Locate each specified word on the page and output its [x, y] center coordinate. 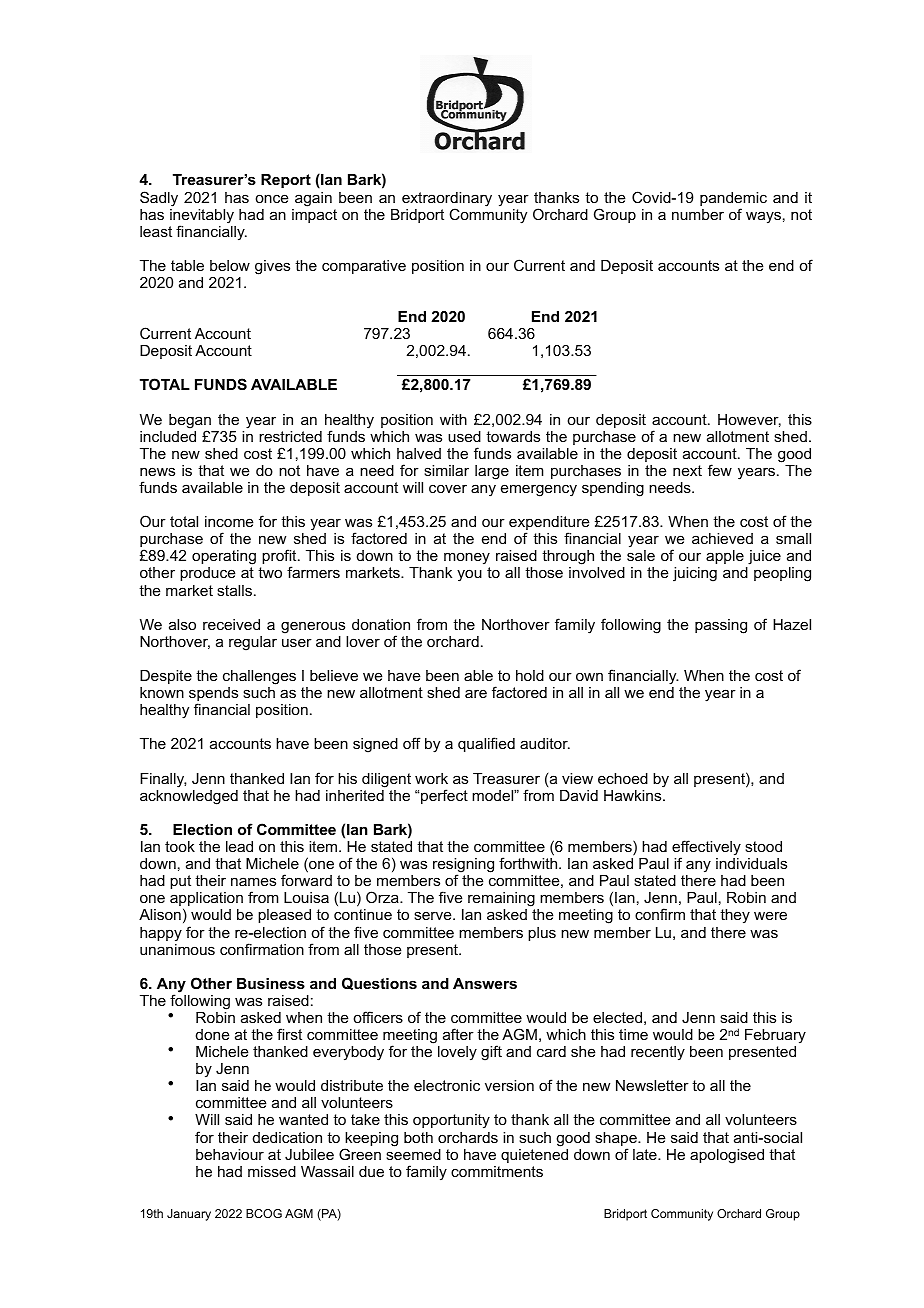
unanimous [177, 949]
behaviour [230, 1154]
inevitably [202, 217]
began [190, 422]
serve [434, 915]
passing [721, 626]
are [476, 693]
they [735, 916]
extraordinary [447, 200]
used [464, 436]
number [698, 214]
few [720, 470]
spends [213, 695]
